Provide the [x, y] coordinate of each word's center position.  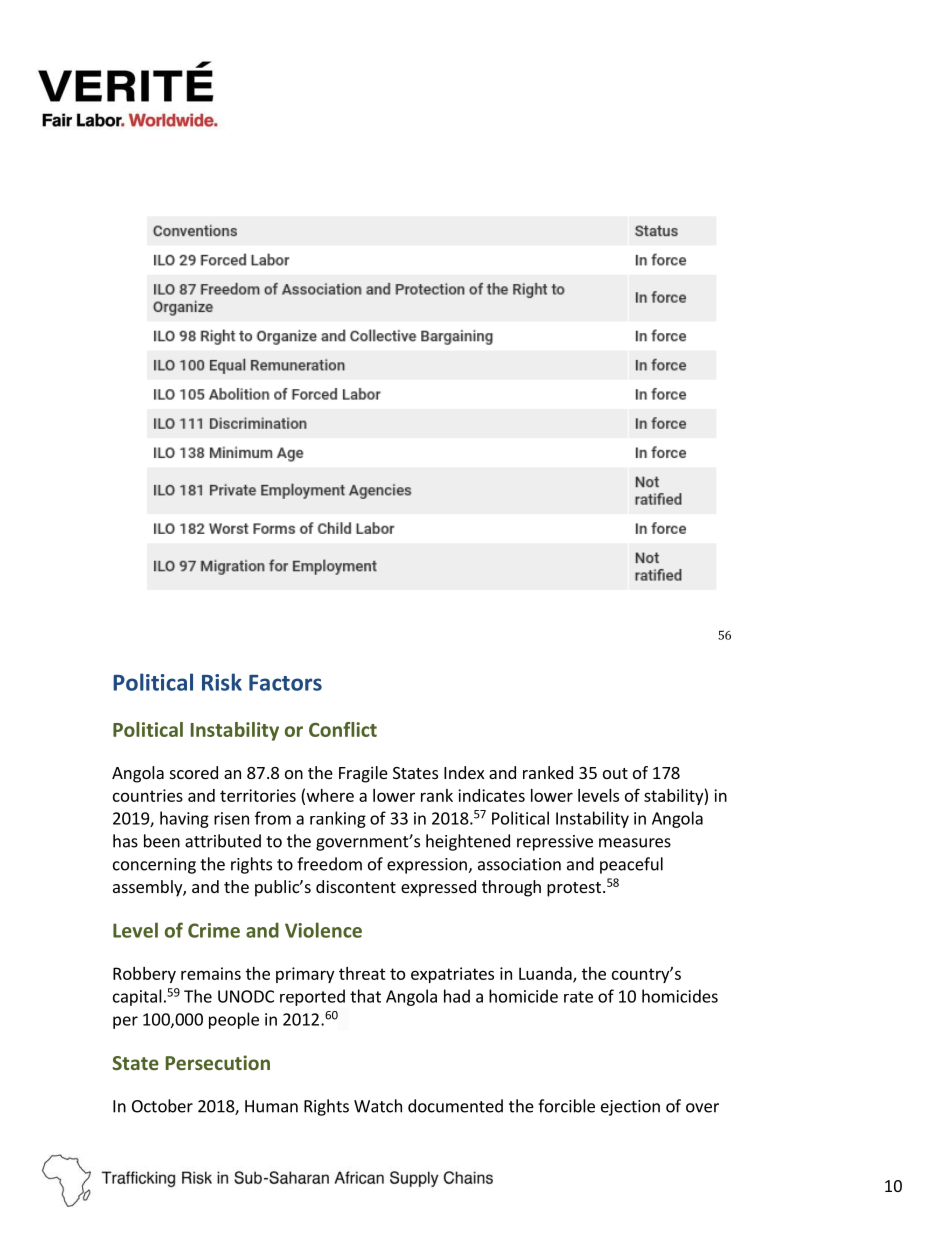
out [615, 773]
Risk [222, 682]
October [162, 1106]
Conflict [343, 729]
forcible [566, 1106]
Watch [378, 1106]
